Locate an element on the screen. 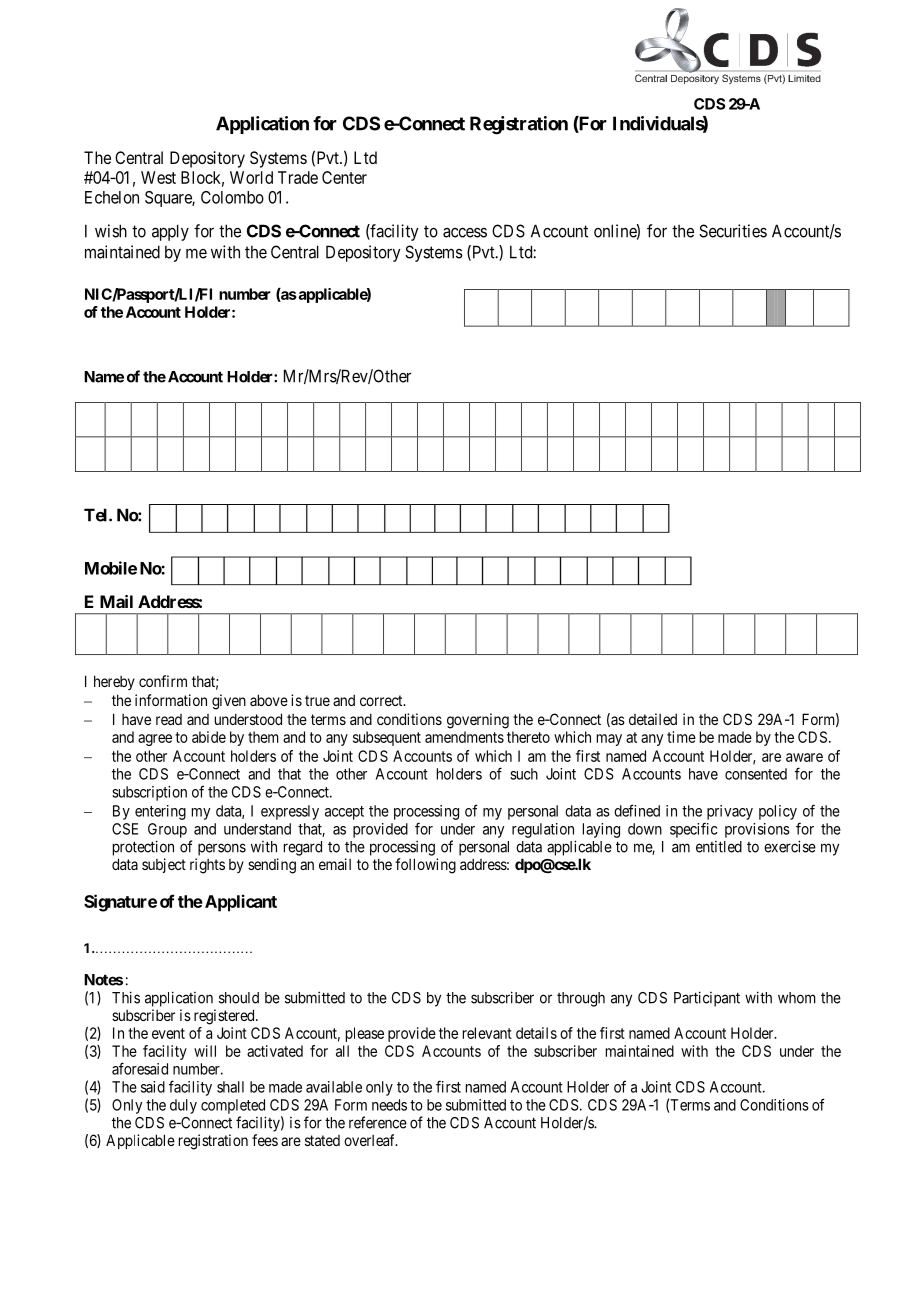  following is located at coordinates (425, 866).
